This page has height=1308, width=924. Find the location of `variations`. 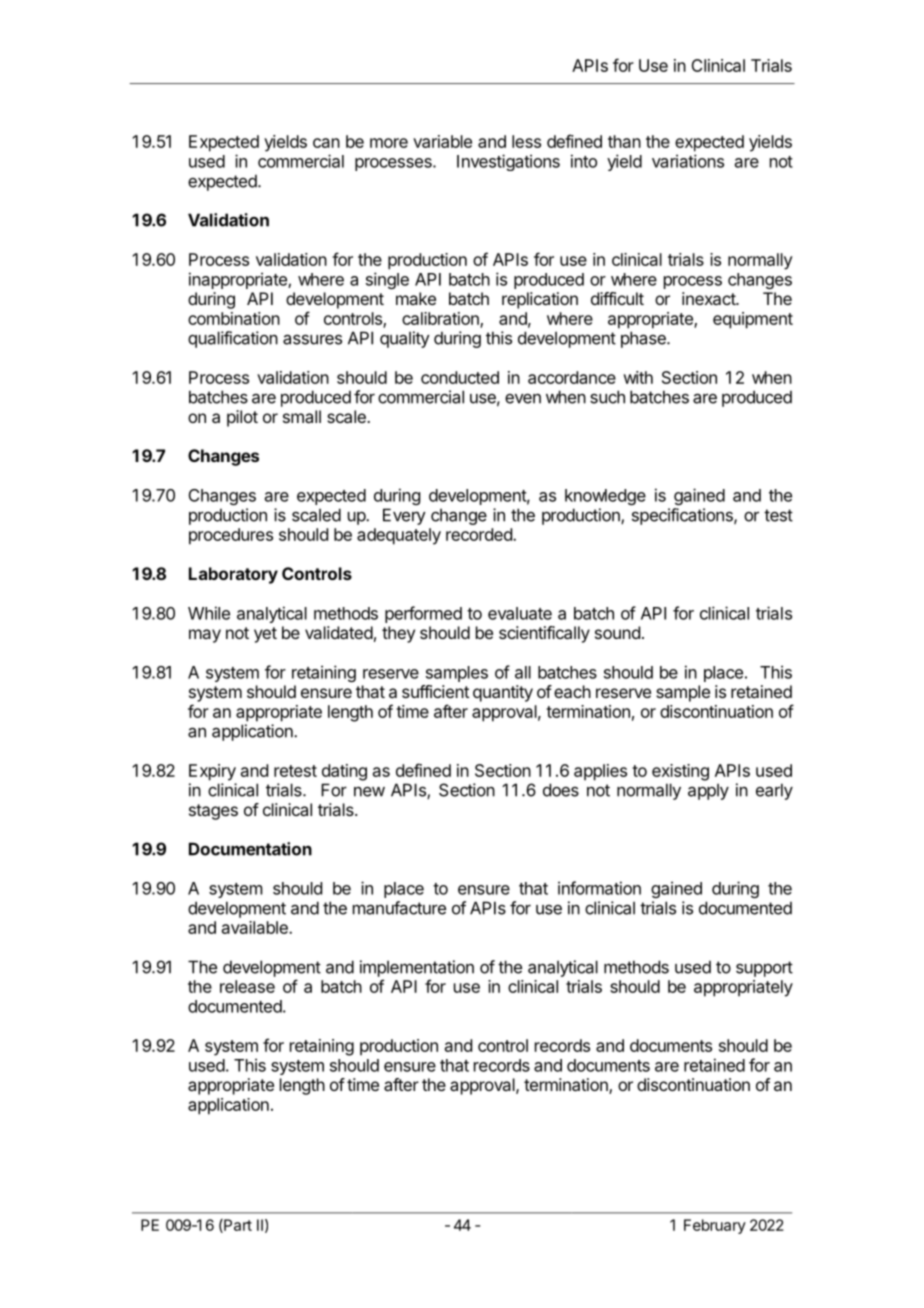

variations is located at coordinates (688, 161).
